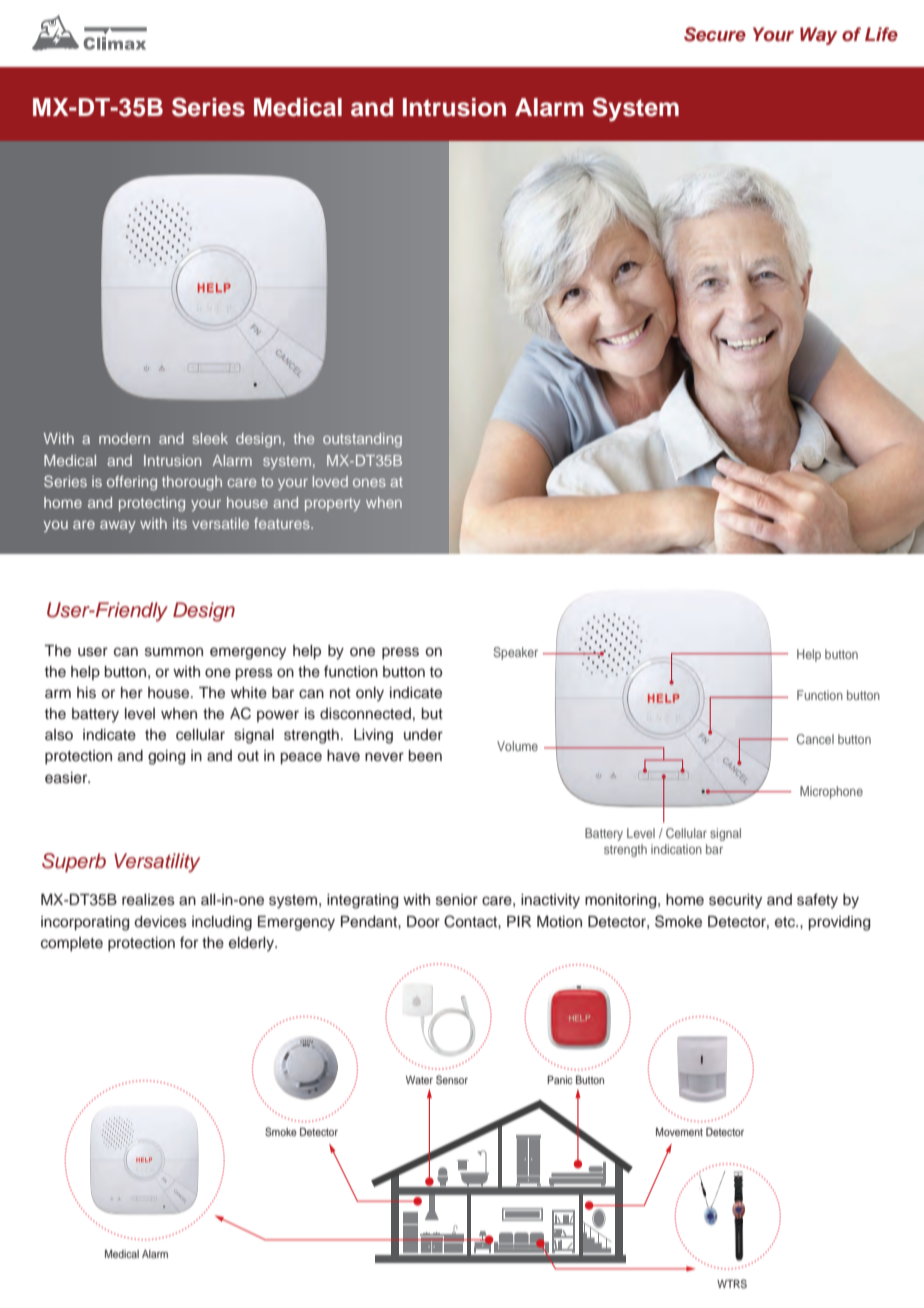 The image size is (924, 1308). Describe the element at coordinates (881, 34) in the screenshot. I see `Life` at that location.
